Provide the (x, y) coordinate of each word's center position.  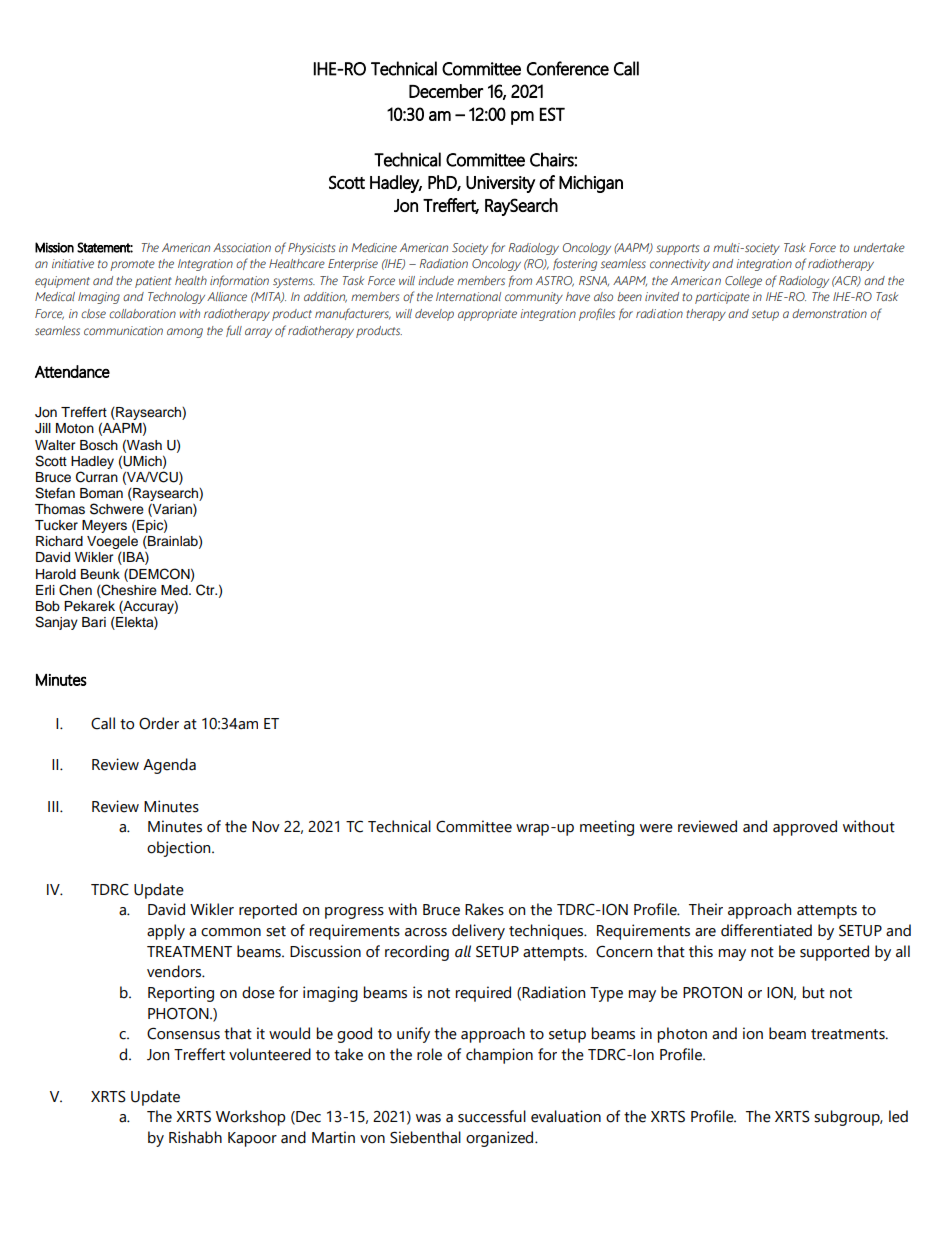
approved (805, 828)
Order (159, 723)
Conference (568, 68)
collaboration (142, 313)
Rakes (484, 909)
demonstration (829, 313)
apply (166, 932)
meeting (607, 828)
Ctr (206, 590)
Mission (54, 247)
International (468, 296)
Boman (101, 493)
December (446, 91)
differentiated (766, 930)
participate (722, 298)
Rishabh (195, 1137)
